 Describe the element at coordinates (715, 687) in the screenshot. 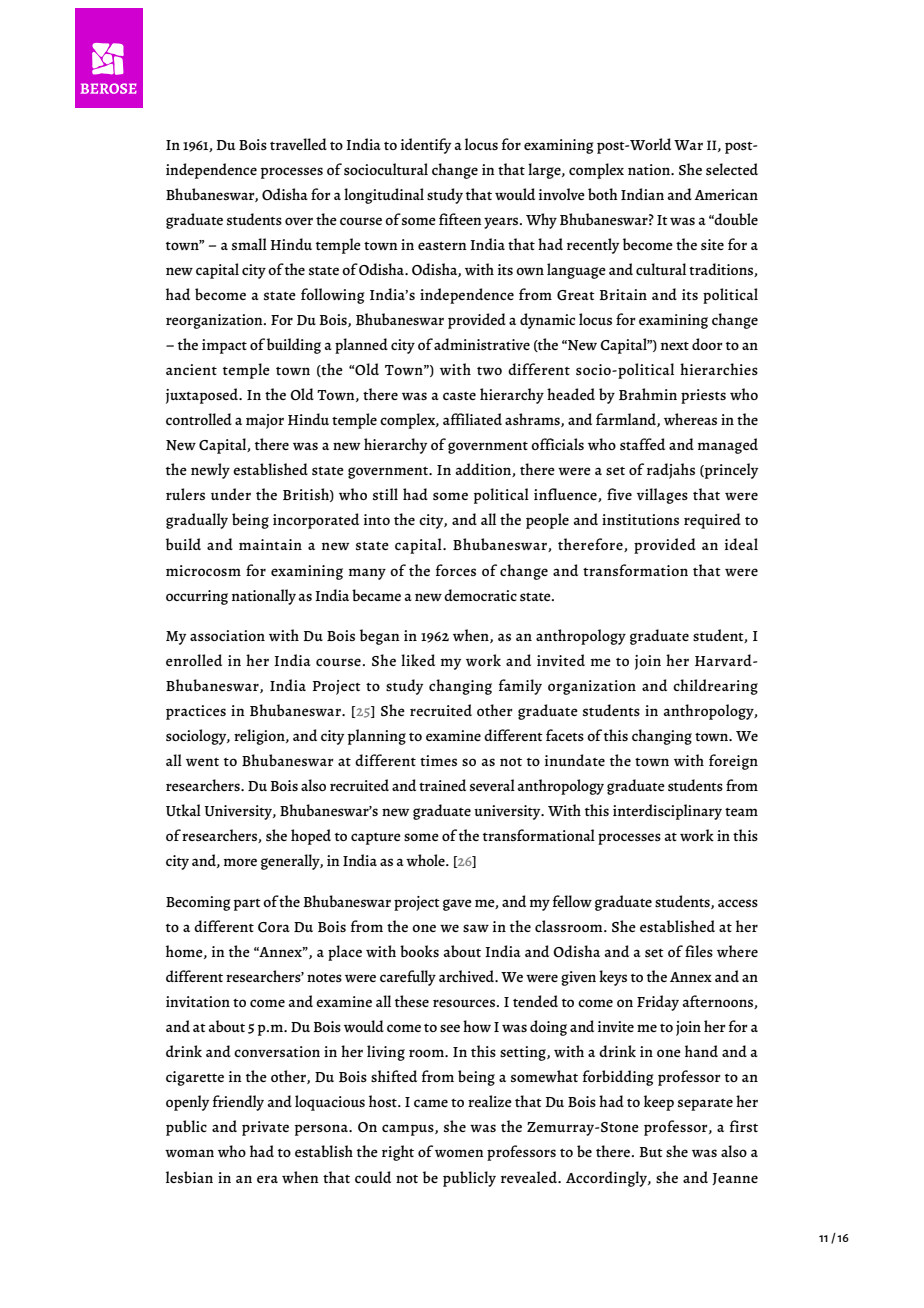

I see `childrearing` at that location.
